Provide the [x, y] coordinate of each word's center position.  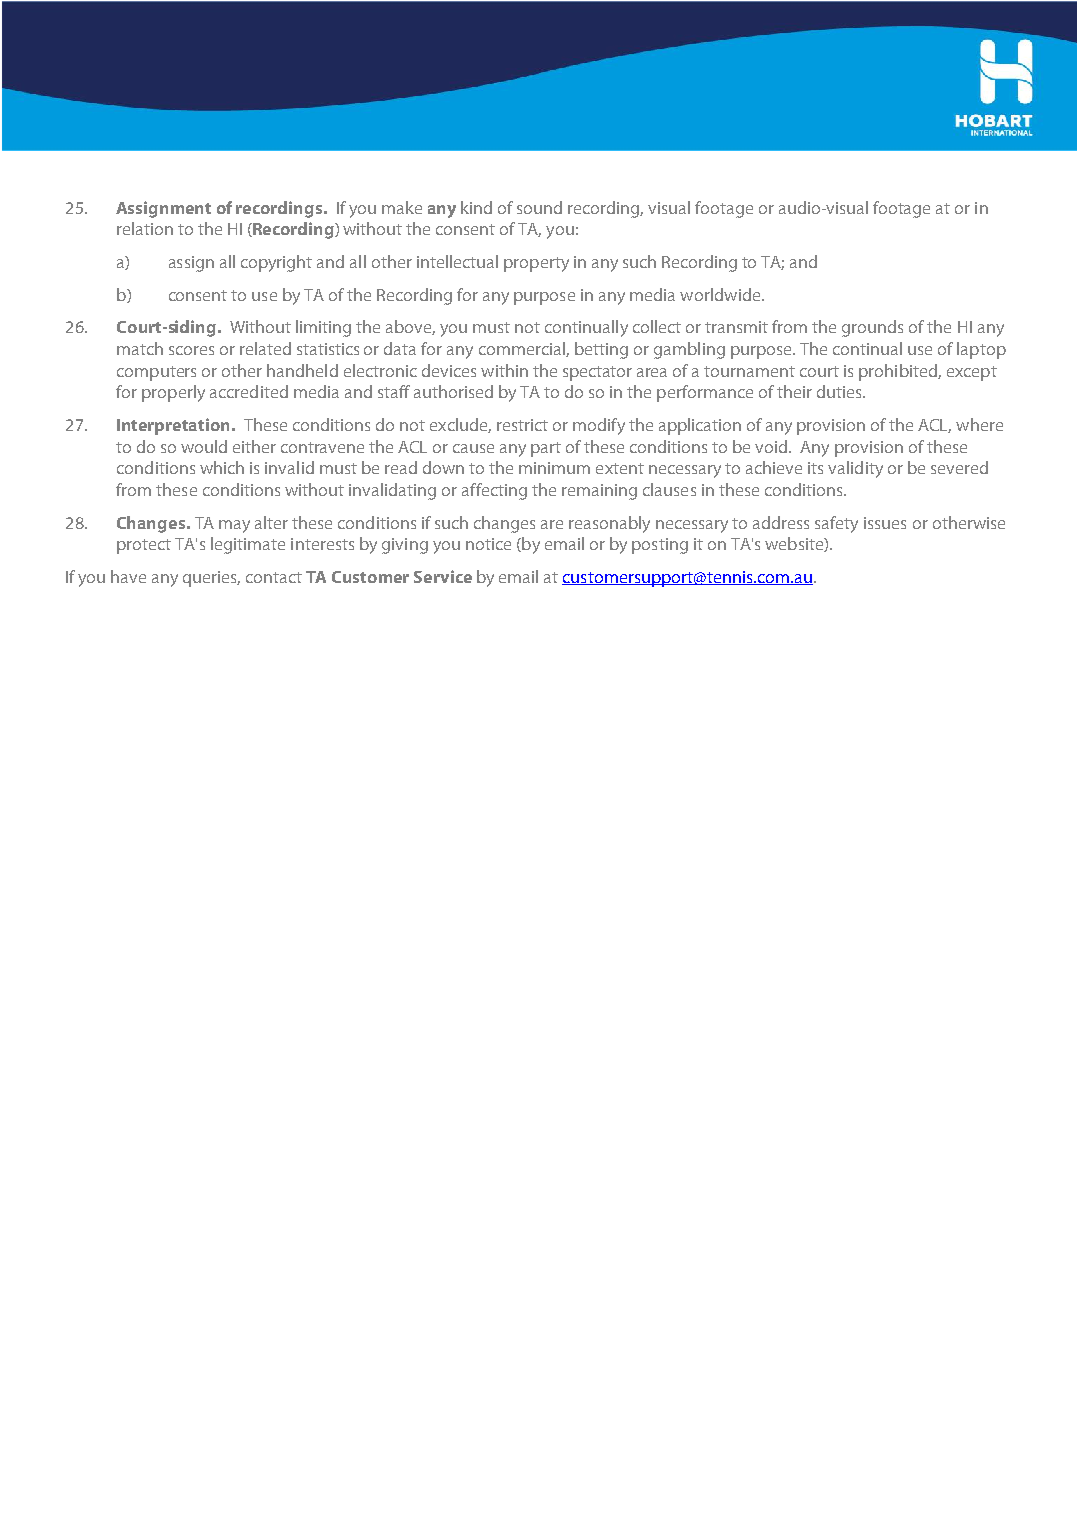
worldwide [721, 294]
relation [145, 228]
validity [855, 469]
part [546, 449]
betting [601, 350]
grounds [872, 328]
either [254, 446]
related [265, 348]
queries [211, 579]
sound [539, 207]
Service [443, 576]
